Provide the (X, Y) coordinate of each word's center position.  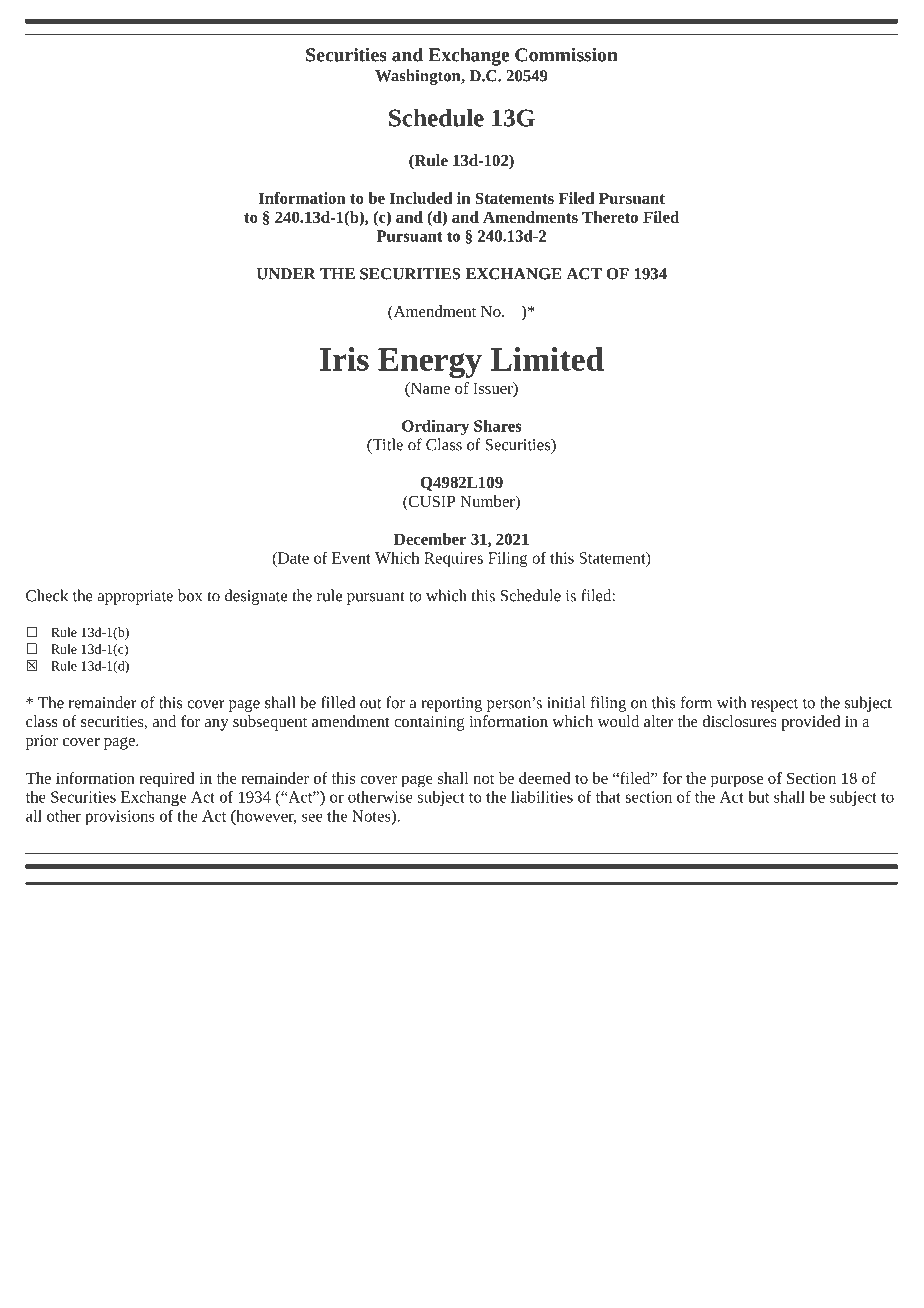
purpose (737, 782)
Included (421, 198)
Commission (566, 54)
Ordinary (435, 427)
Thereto (610, 217)
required (167, 780)
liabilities (542, 797)
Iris (344, 359)
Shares (498, 426)
